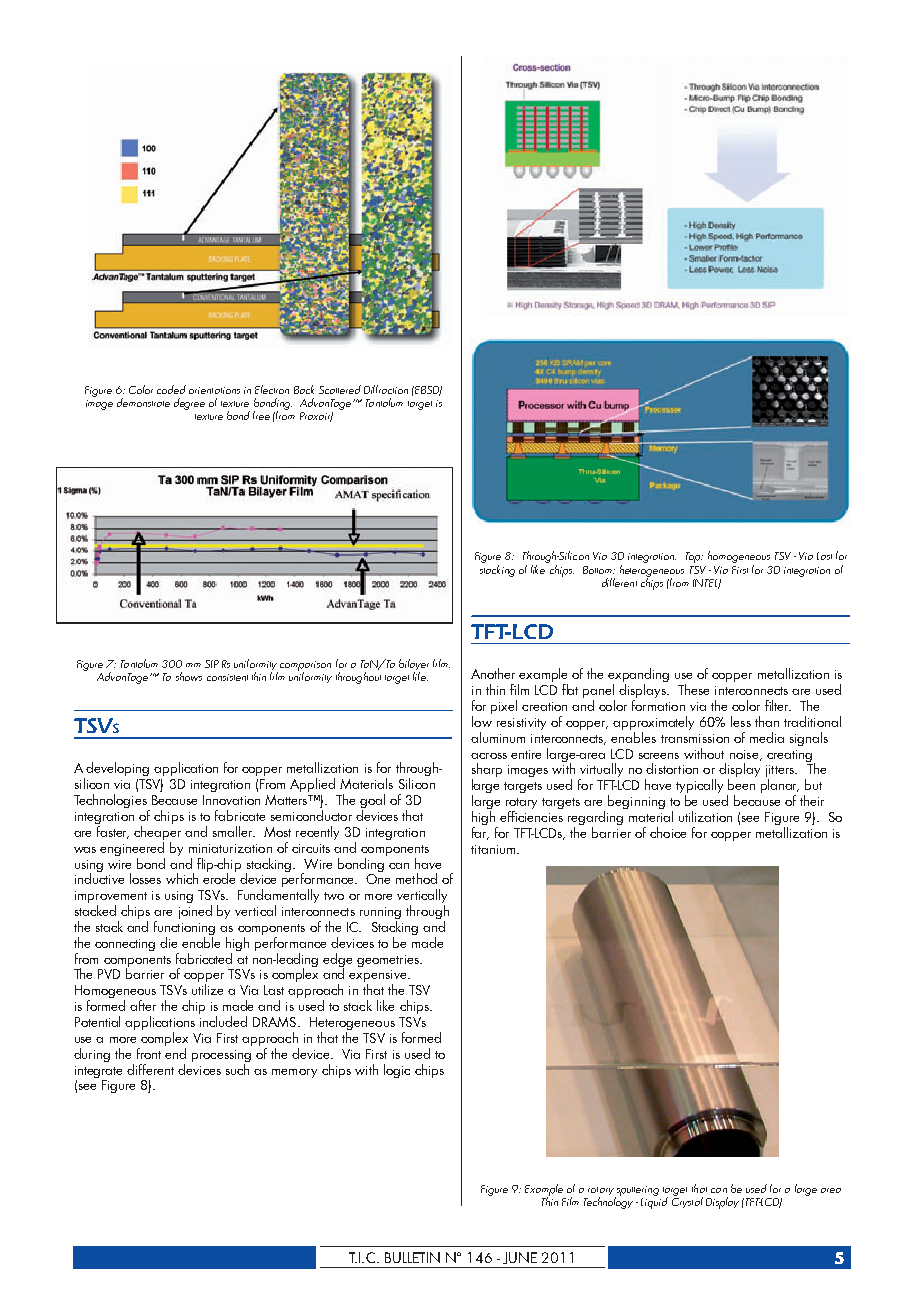  What do you see at coordinates (389, 961) in the screenshot?
I see `geometries` at bounding box center [389, 961].
